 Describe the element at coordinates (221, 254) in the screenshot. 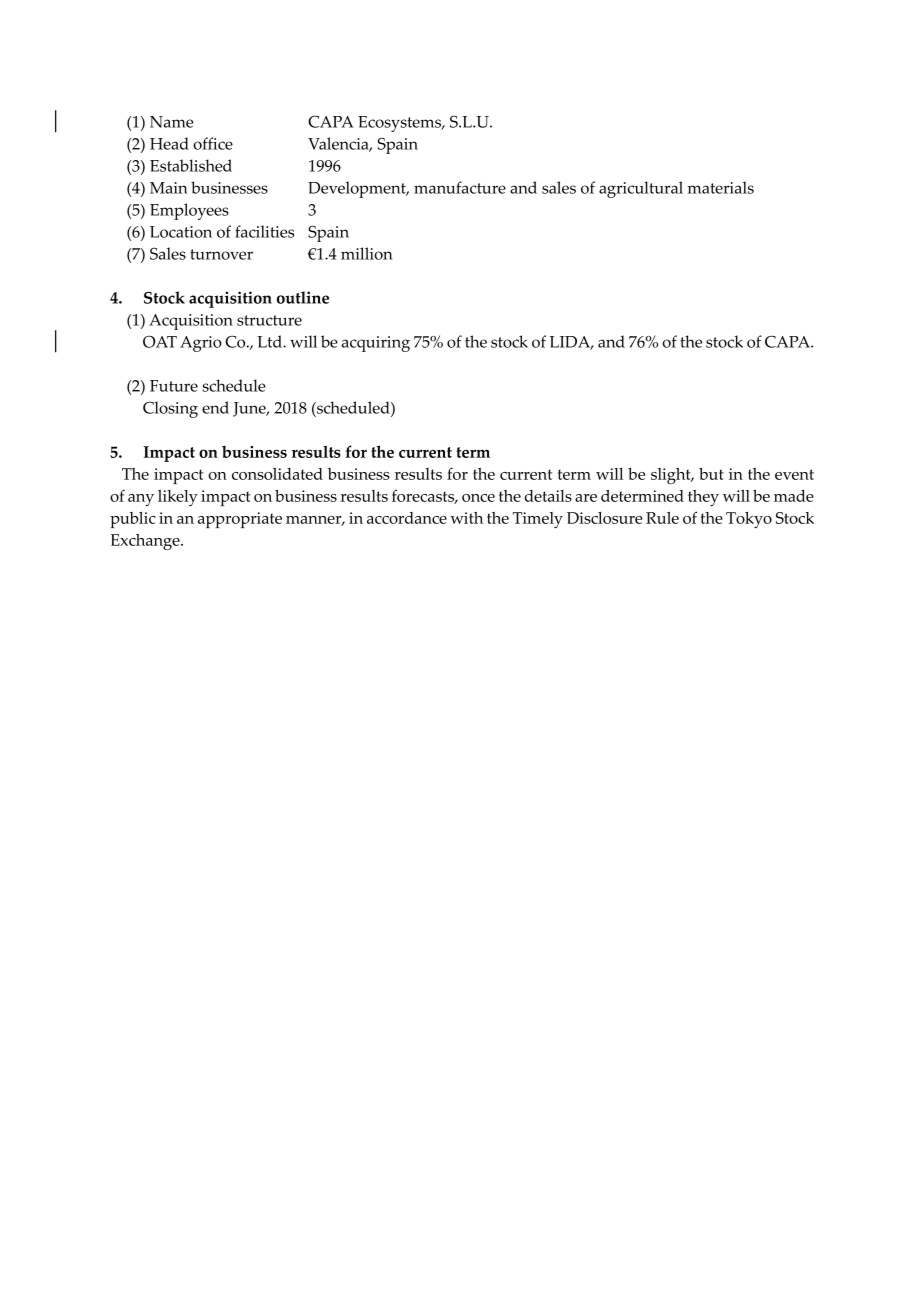

I see `turnover` at that location.
